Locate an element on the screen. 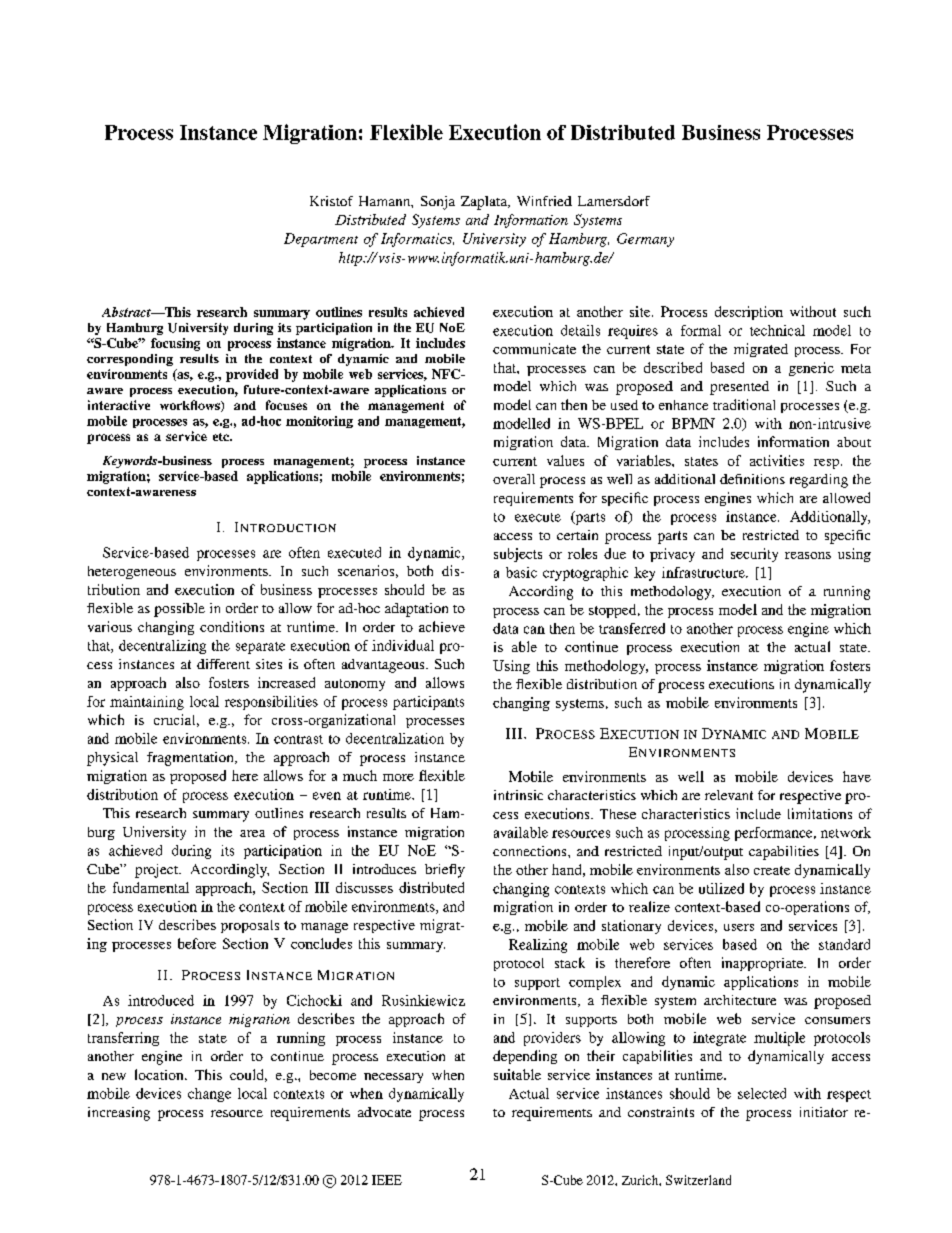 The image size is (952, 1233). overall is located at coordinates (514, 479).
